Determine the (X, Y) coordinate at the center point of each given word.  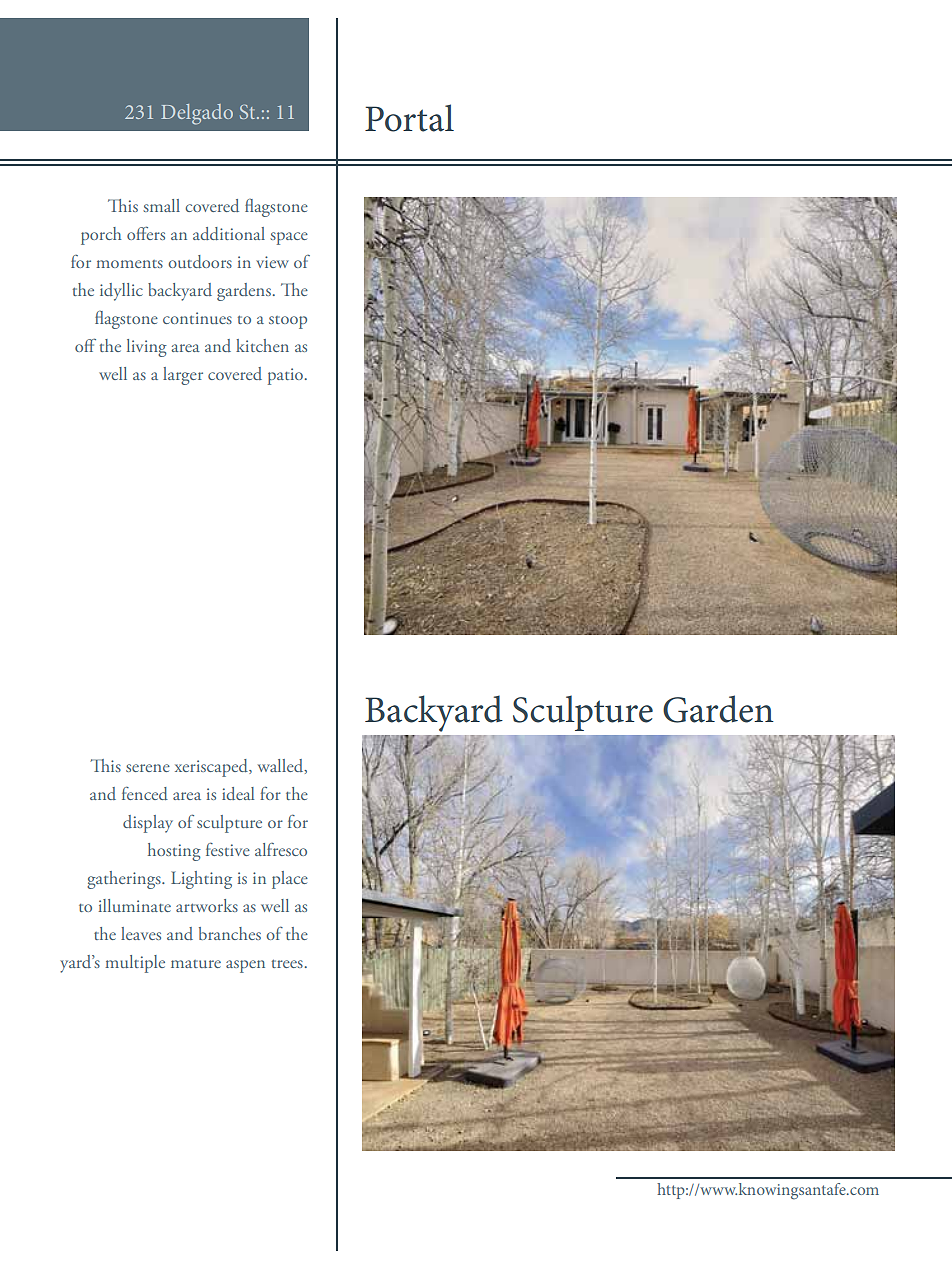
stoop (288, 322)
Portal (409, 118)
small (161, 205)
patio (285, 376)
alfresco (281, 849)
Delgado (197, 114)
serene (148, 768)
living (147, 348)
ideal (238, 793)
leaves (141, 933)
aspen (245, 966)
